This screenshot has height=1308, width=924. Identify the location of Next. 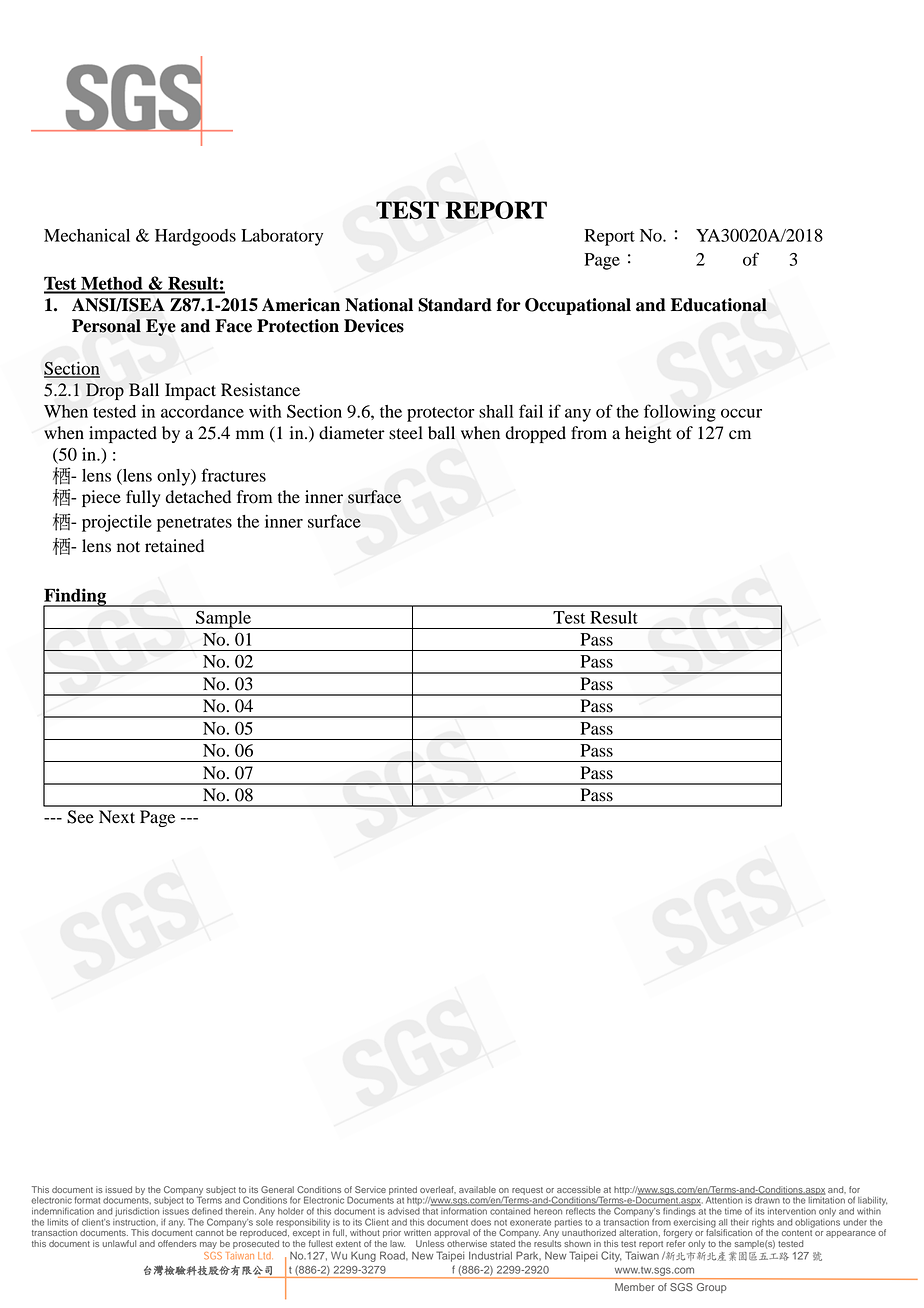
(117, 816).
